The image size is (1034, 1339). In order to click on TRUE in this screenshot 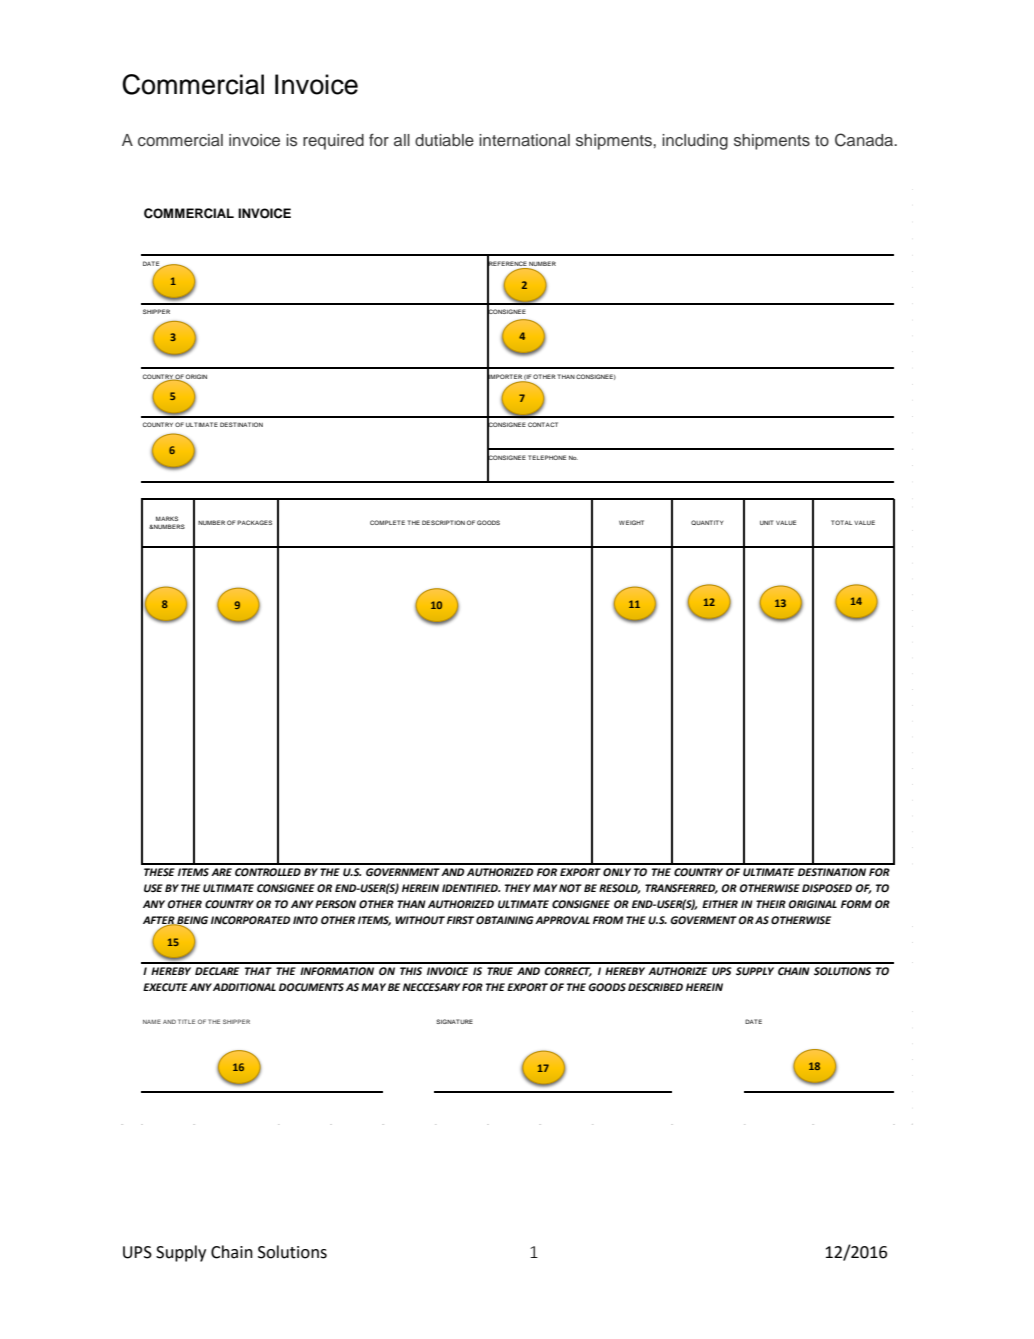, I will do `click(500, 971)`.
